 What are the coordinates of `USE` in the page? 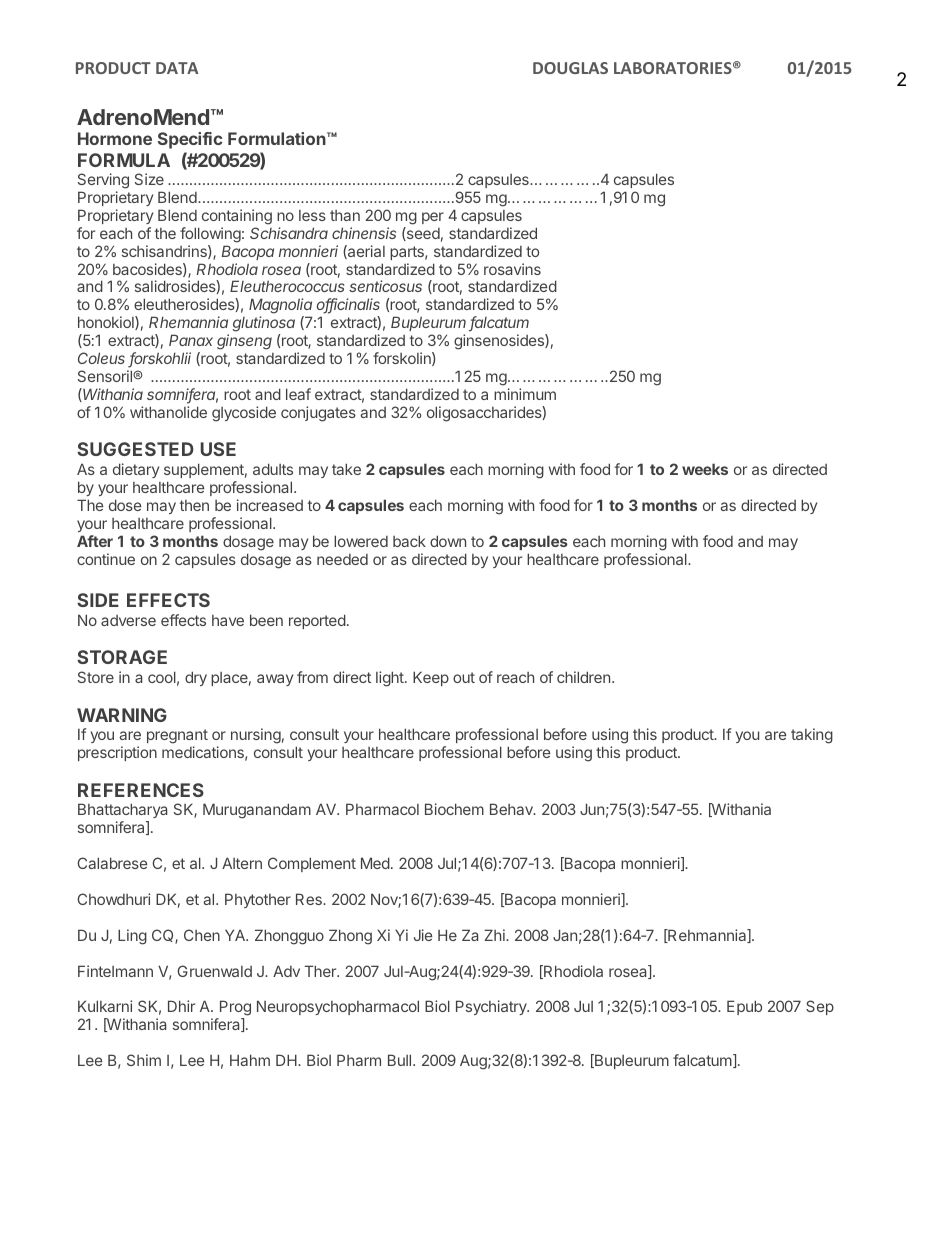 It's located at (218, 449).
